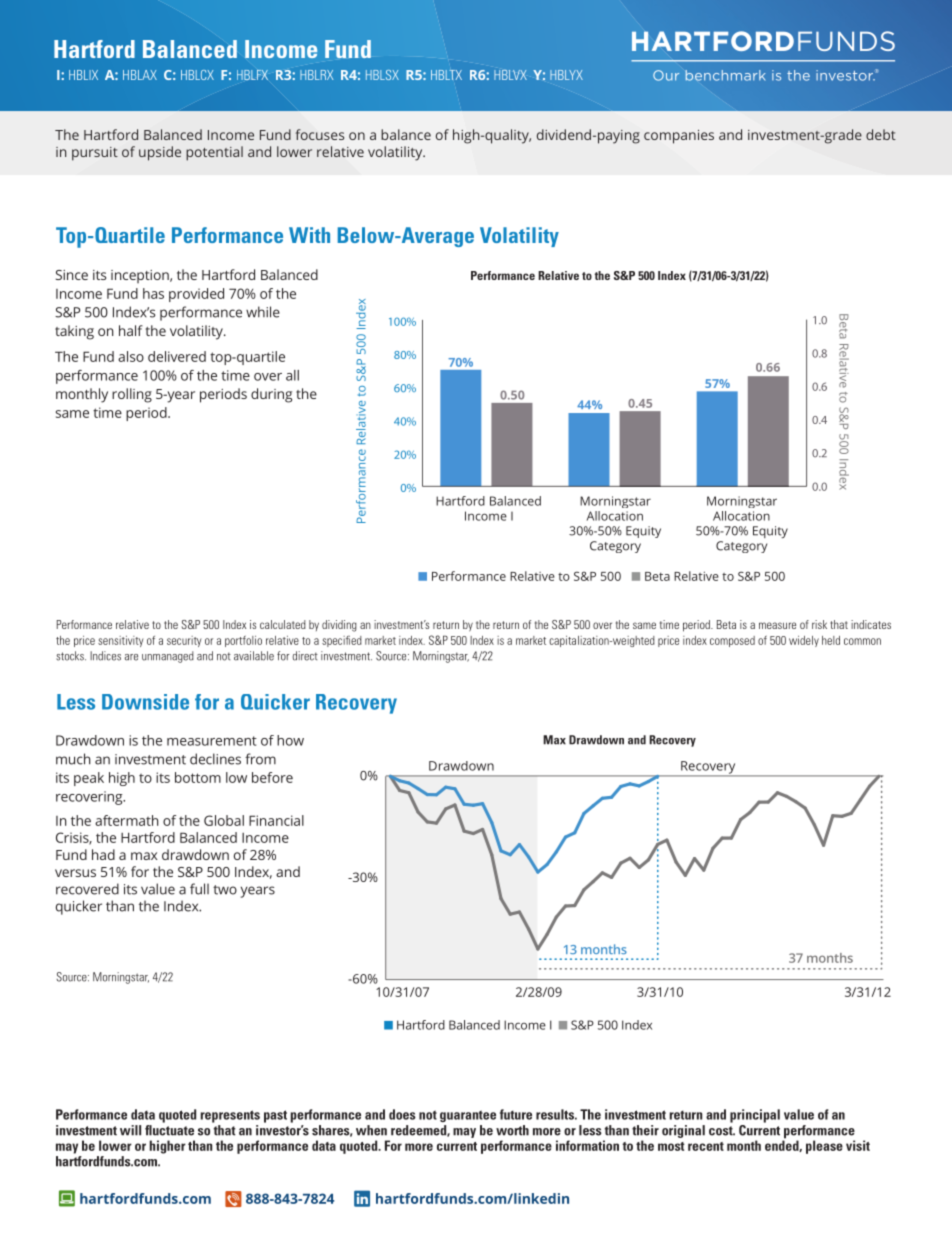  What do you see at coordinates (130, 1130) in the page?
I see `will` at bounding box center [130, 1130].
